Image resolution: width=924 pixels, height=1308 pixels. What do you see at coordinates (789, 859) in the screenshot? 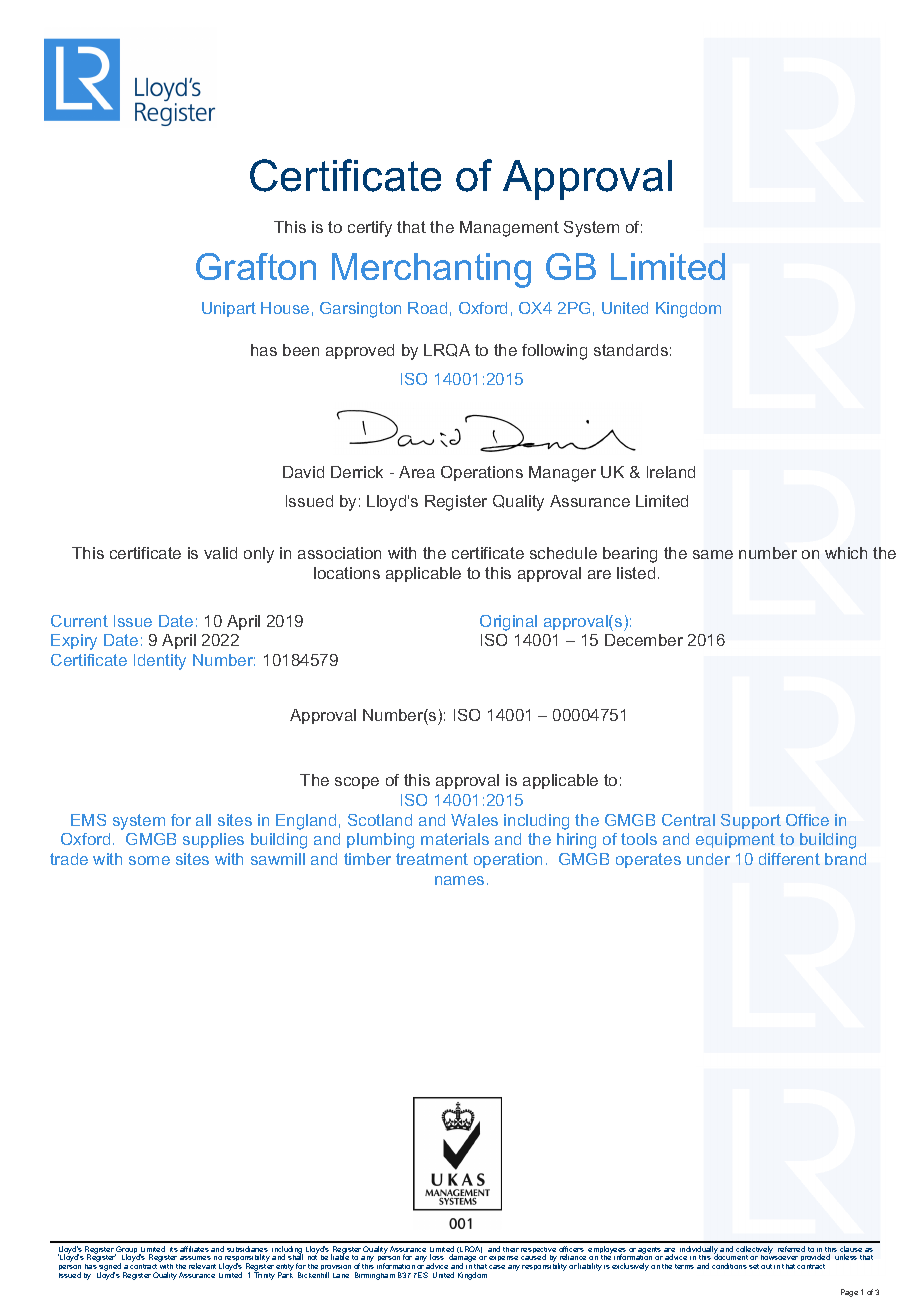
I see `different` at bounding box center [789, 859].
